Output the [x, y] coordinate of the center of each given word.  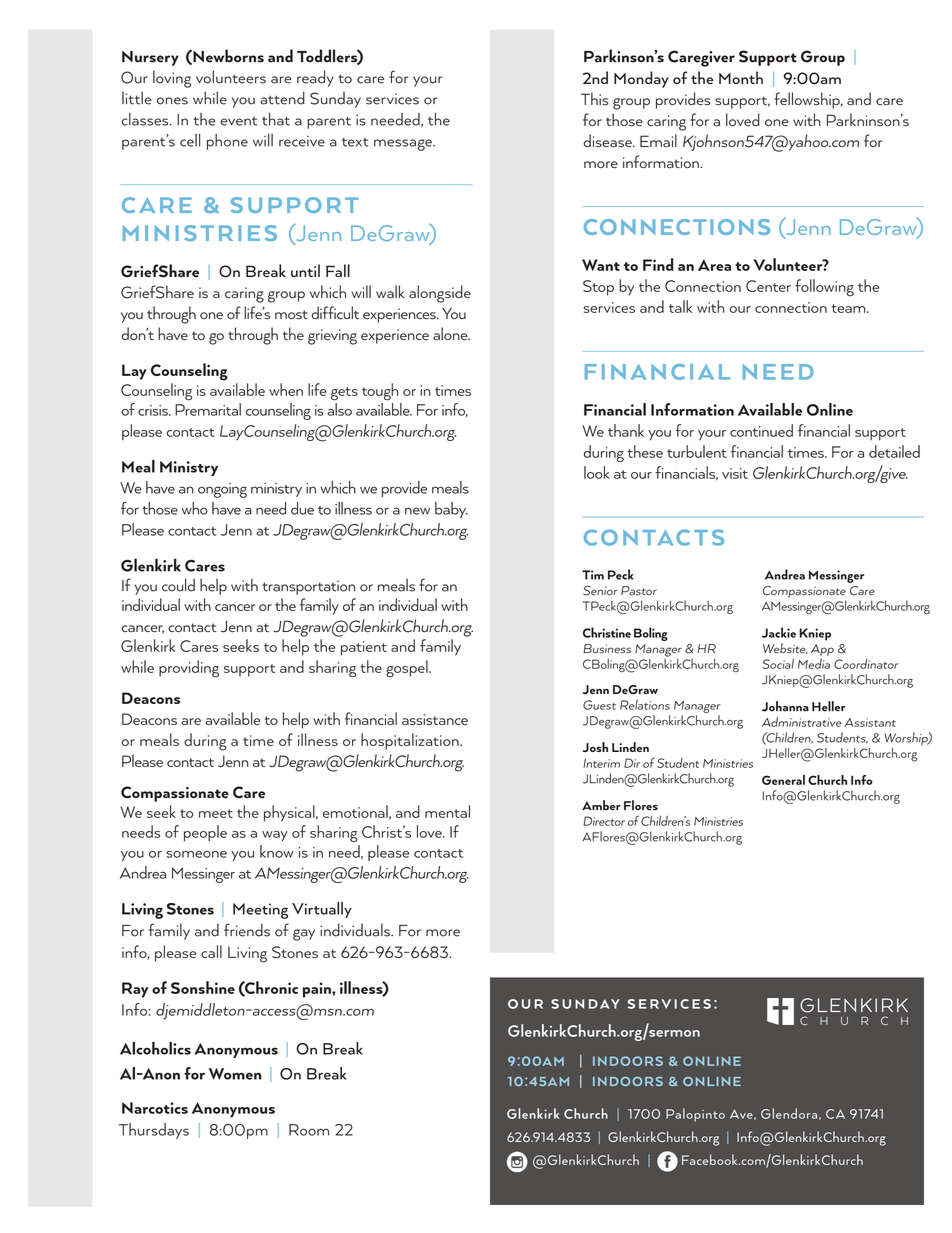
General [783, 780]
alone [451, 334]
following [824, 288]
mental [447, 811]
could [178, 585]
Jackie [779, 632]
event [239, 121]
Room [309, 1130]
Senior [600, 591]
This [595, 99]
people [205, 833]
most [291, 314]
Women [235, 1074]
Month [741, 77]
